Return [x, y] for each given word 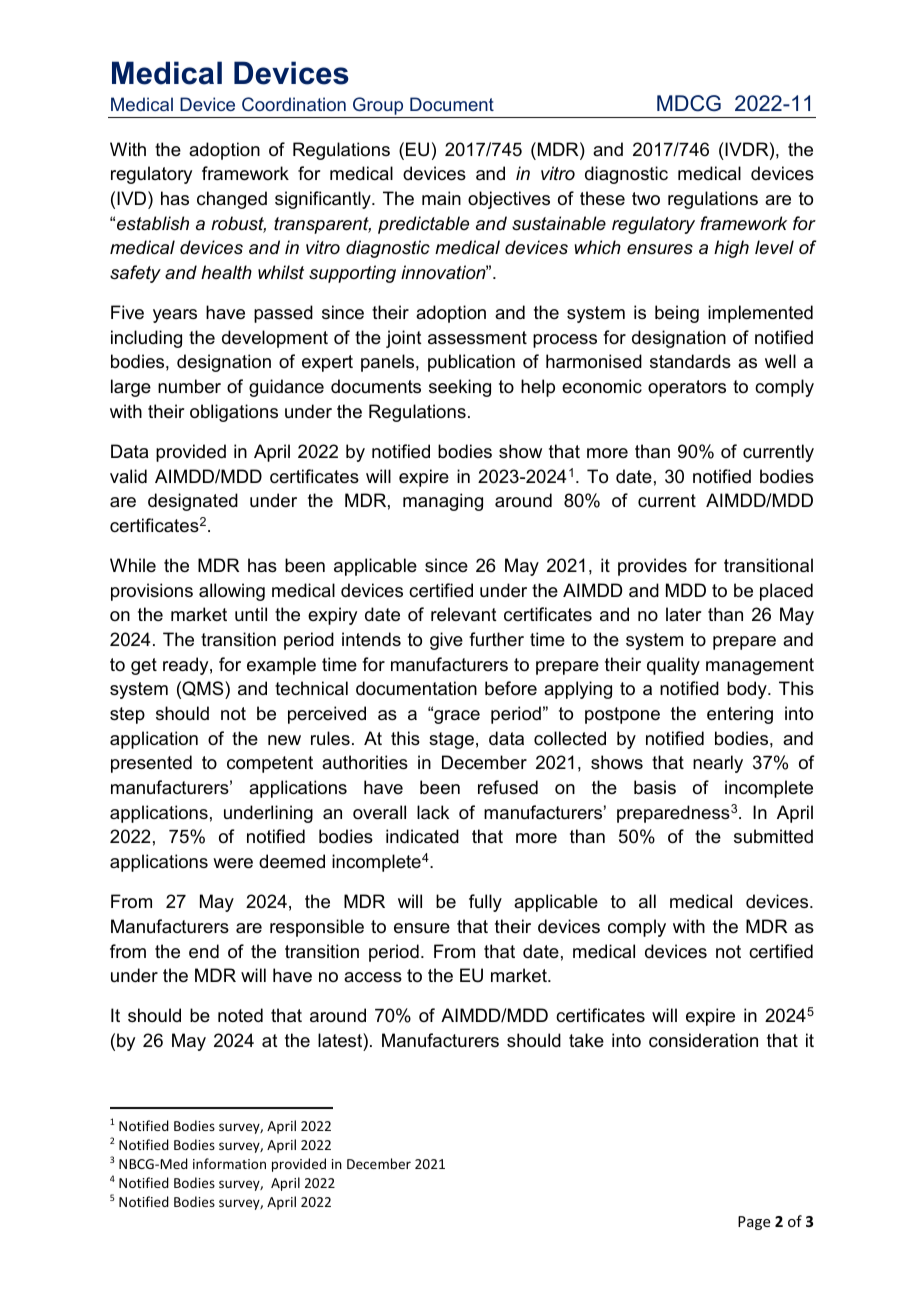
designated [193, 502]
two [646, 198]
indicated [422, 836]
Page [754, 1223]
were [233, 863]
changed [232, 200]
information [229, 1163]
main [441, 198]
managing [443, 502]
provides [652, 567]
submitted [773, 836]
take [586, 1040]
